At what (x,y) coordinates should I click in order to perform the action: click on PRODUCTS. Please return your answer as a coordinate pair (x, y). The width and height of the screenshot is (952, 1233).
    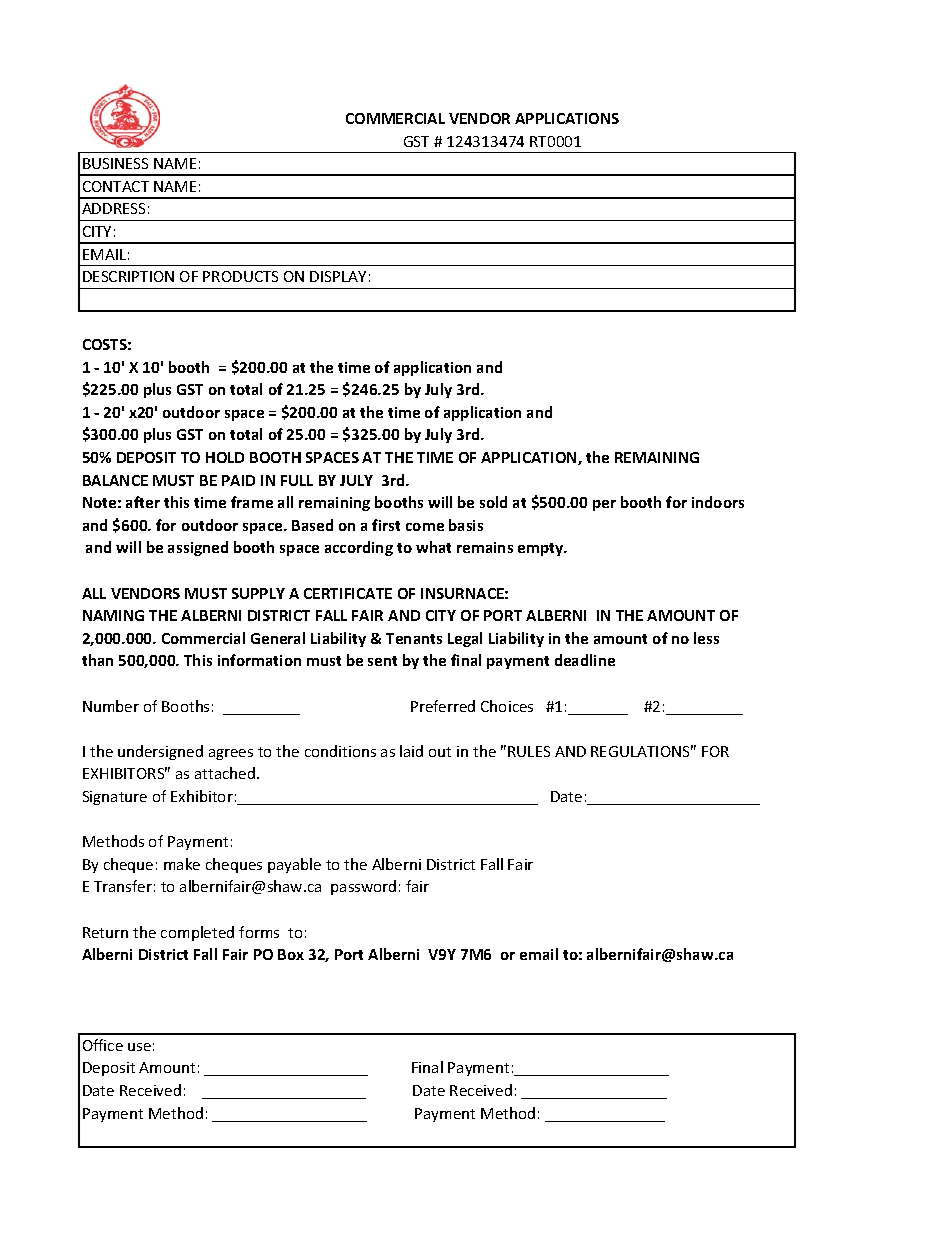
    Looking at the image, I should click on (240, 276).
